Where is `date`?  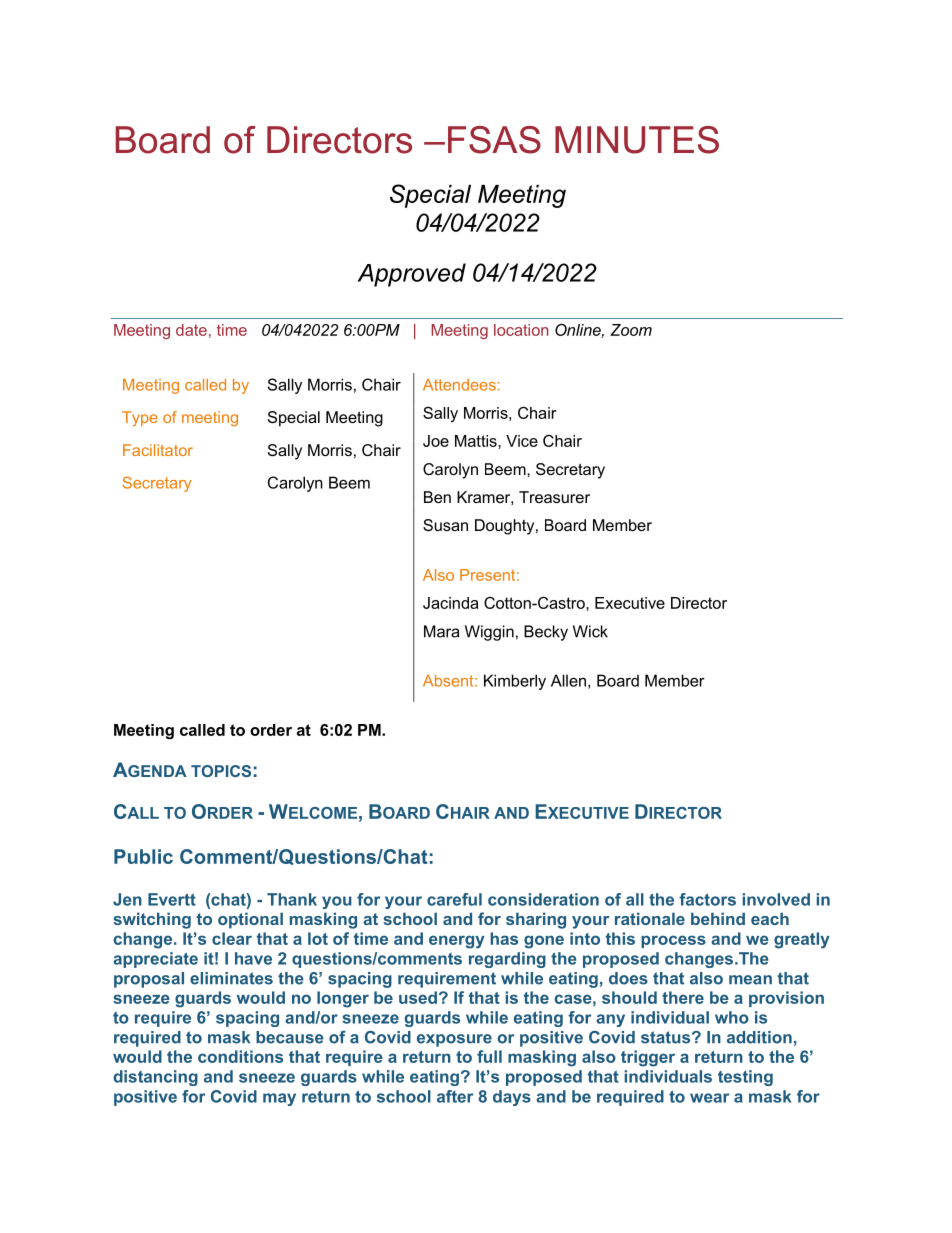 date is located at coordinates (191, 330).
